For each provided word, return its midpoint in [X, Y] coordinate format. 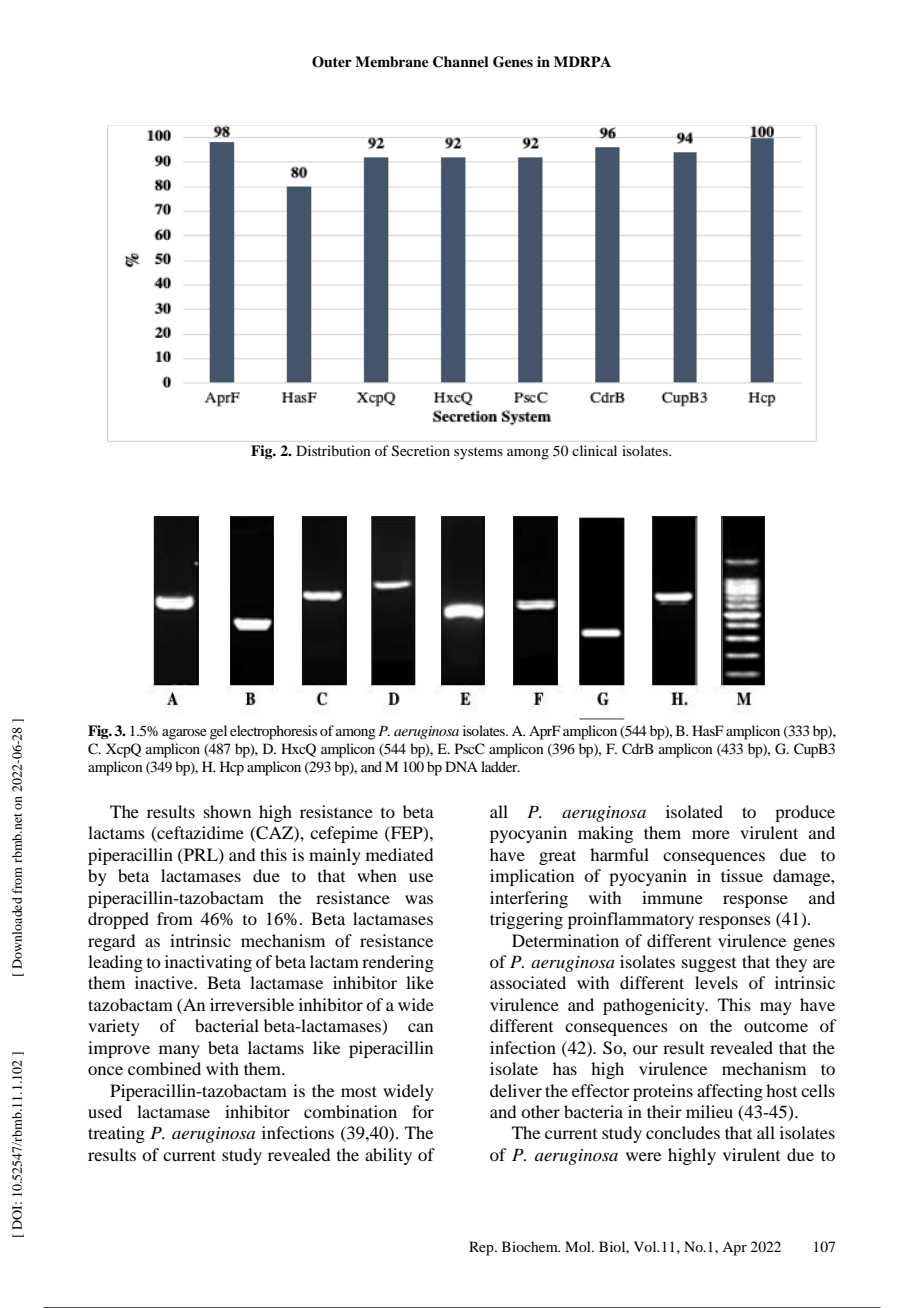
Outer [332, 62]
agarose [184, 734]
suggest [709, 965]
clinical [594, 450]
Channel [461, 62]
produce [805, 813]
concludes [683, 1132]
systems [478, 453]
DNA [461, 766]
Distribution [333, 450]
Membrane [392, 62]
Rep [482, 1248]
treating [116, 1134]
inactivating [208, 963]
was [419, 899]
